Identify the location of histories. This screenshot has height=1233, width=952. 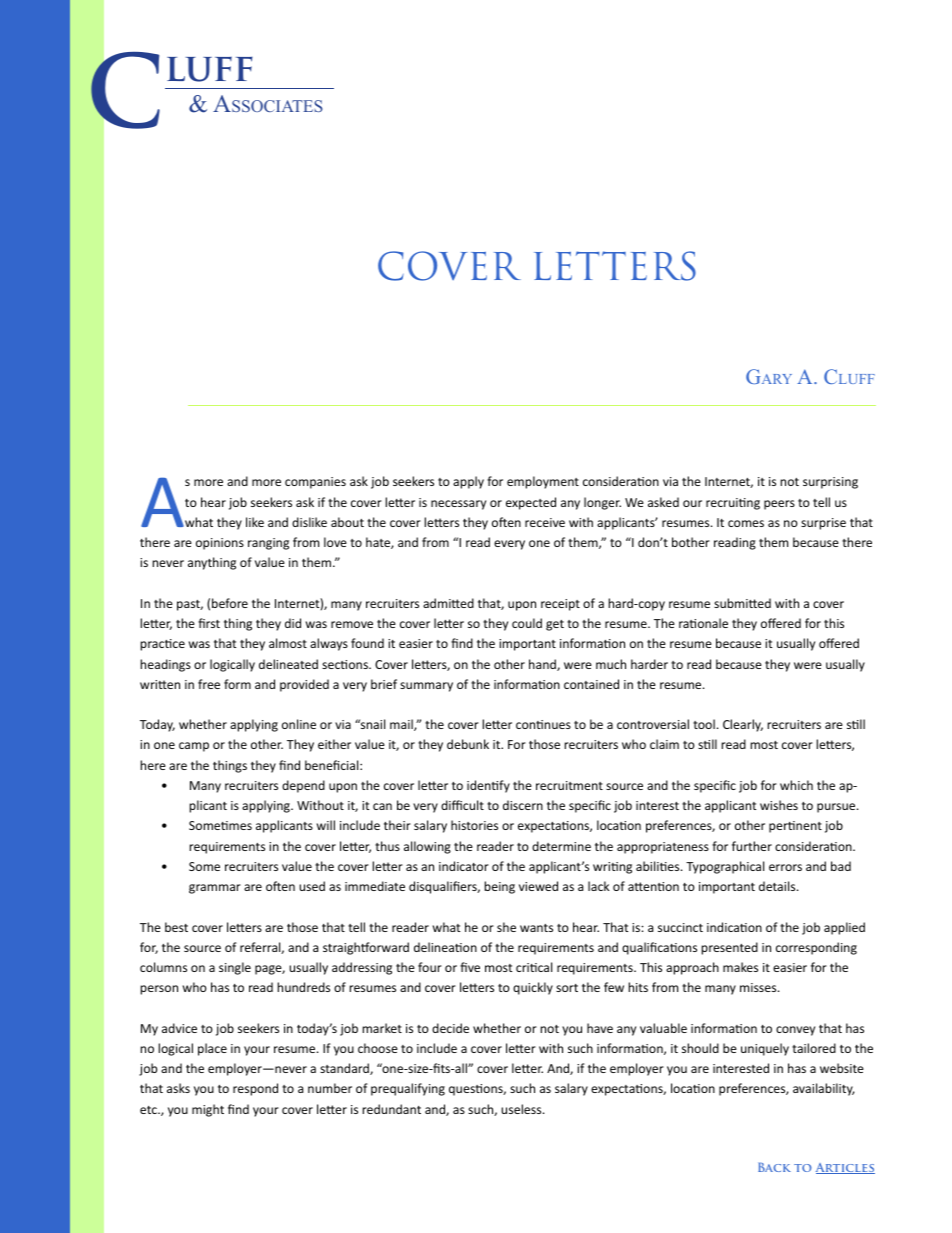
(474, 825).
